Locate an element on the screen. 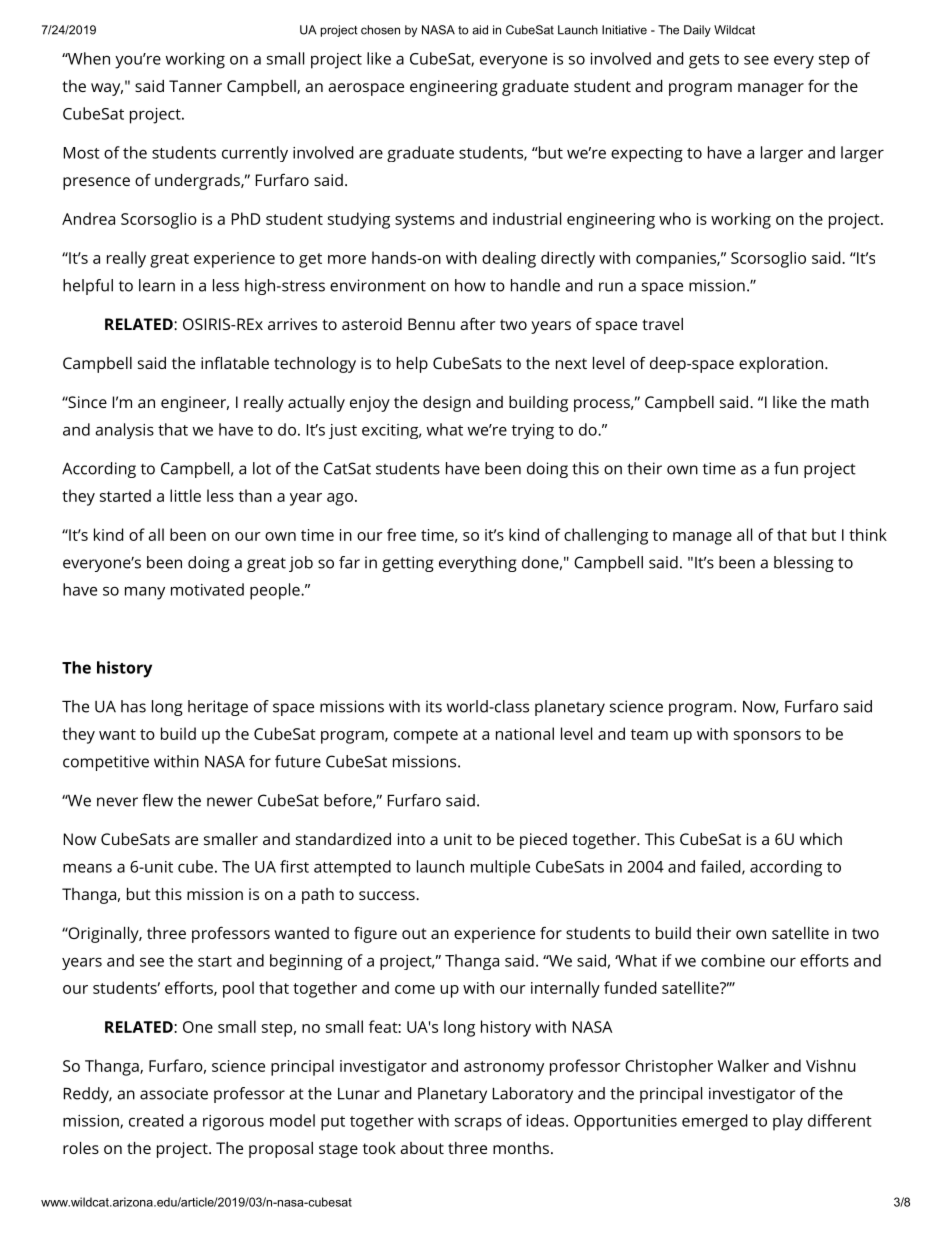  after is located at coordinates (477, 323).
